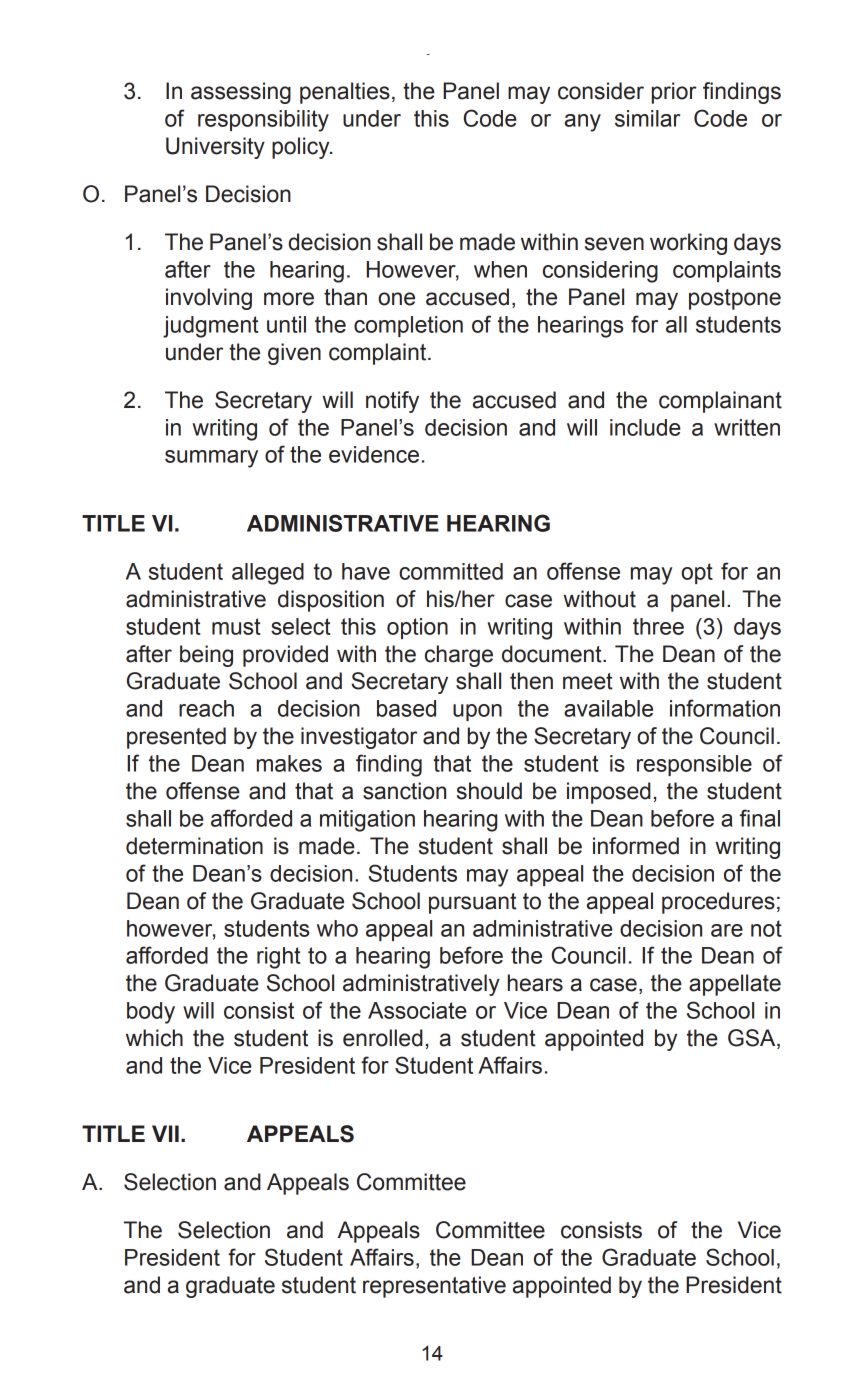 The image size is (864, 1400). I want to click on information, so click(725, 708).
